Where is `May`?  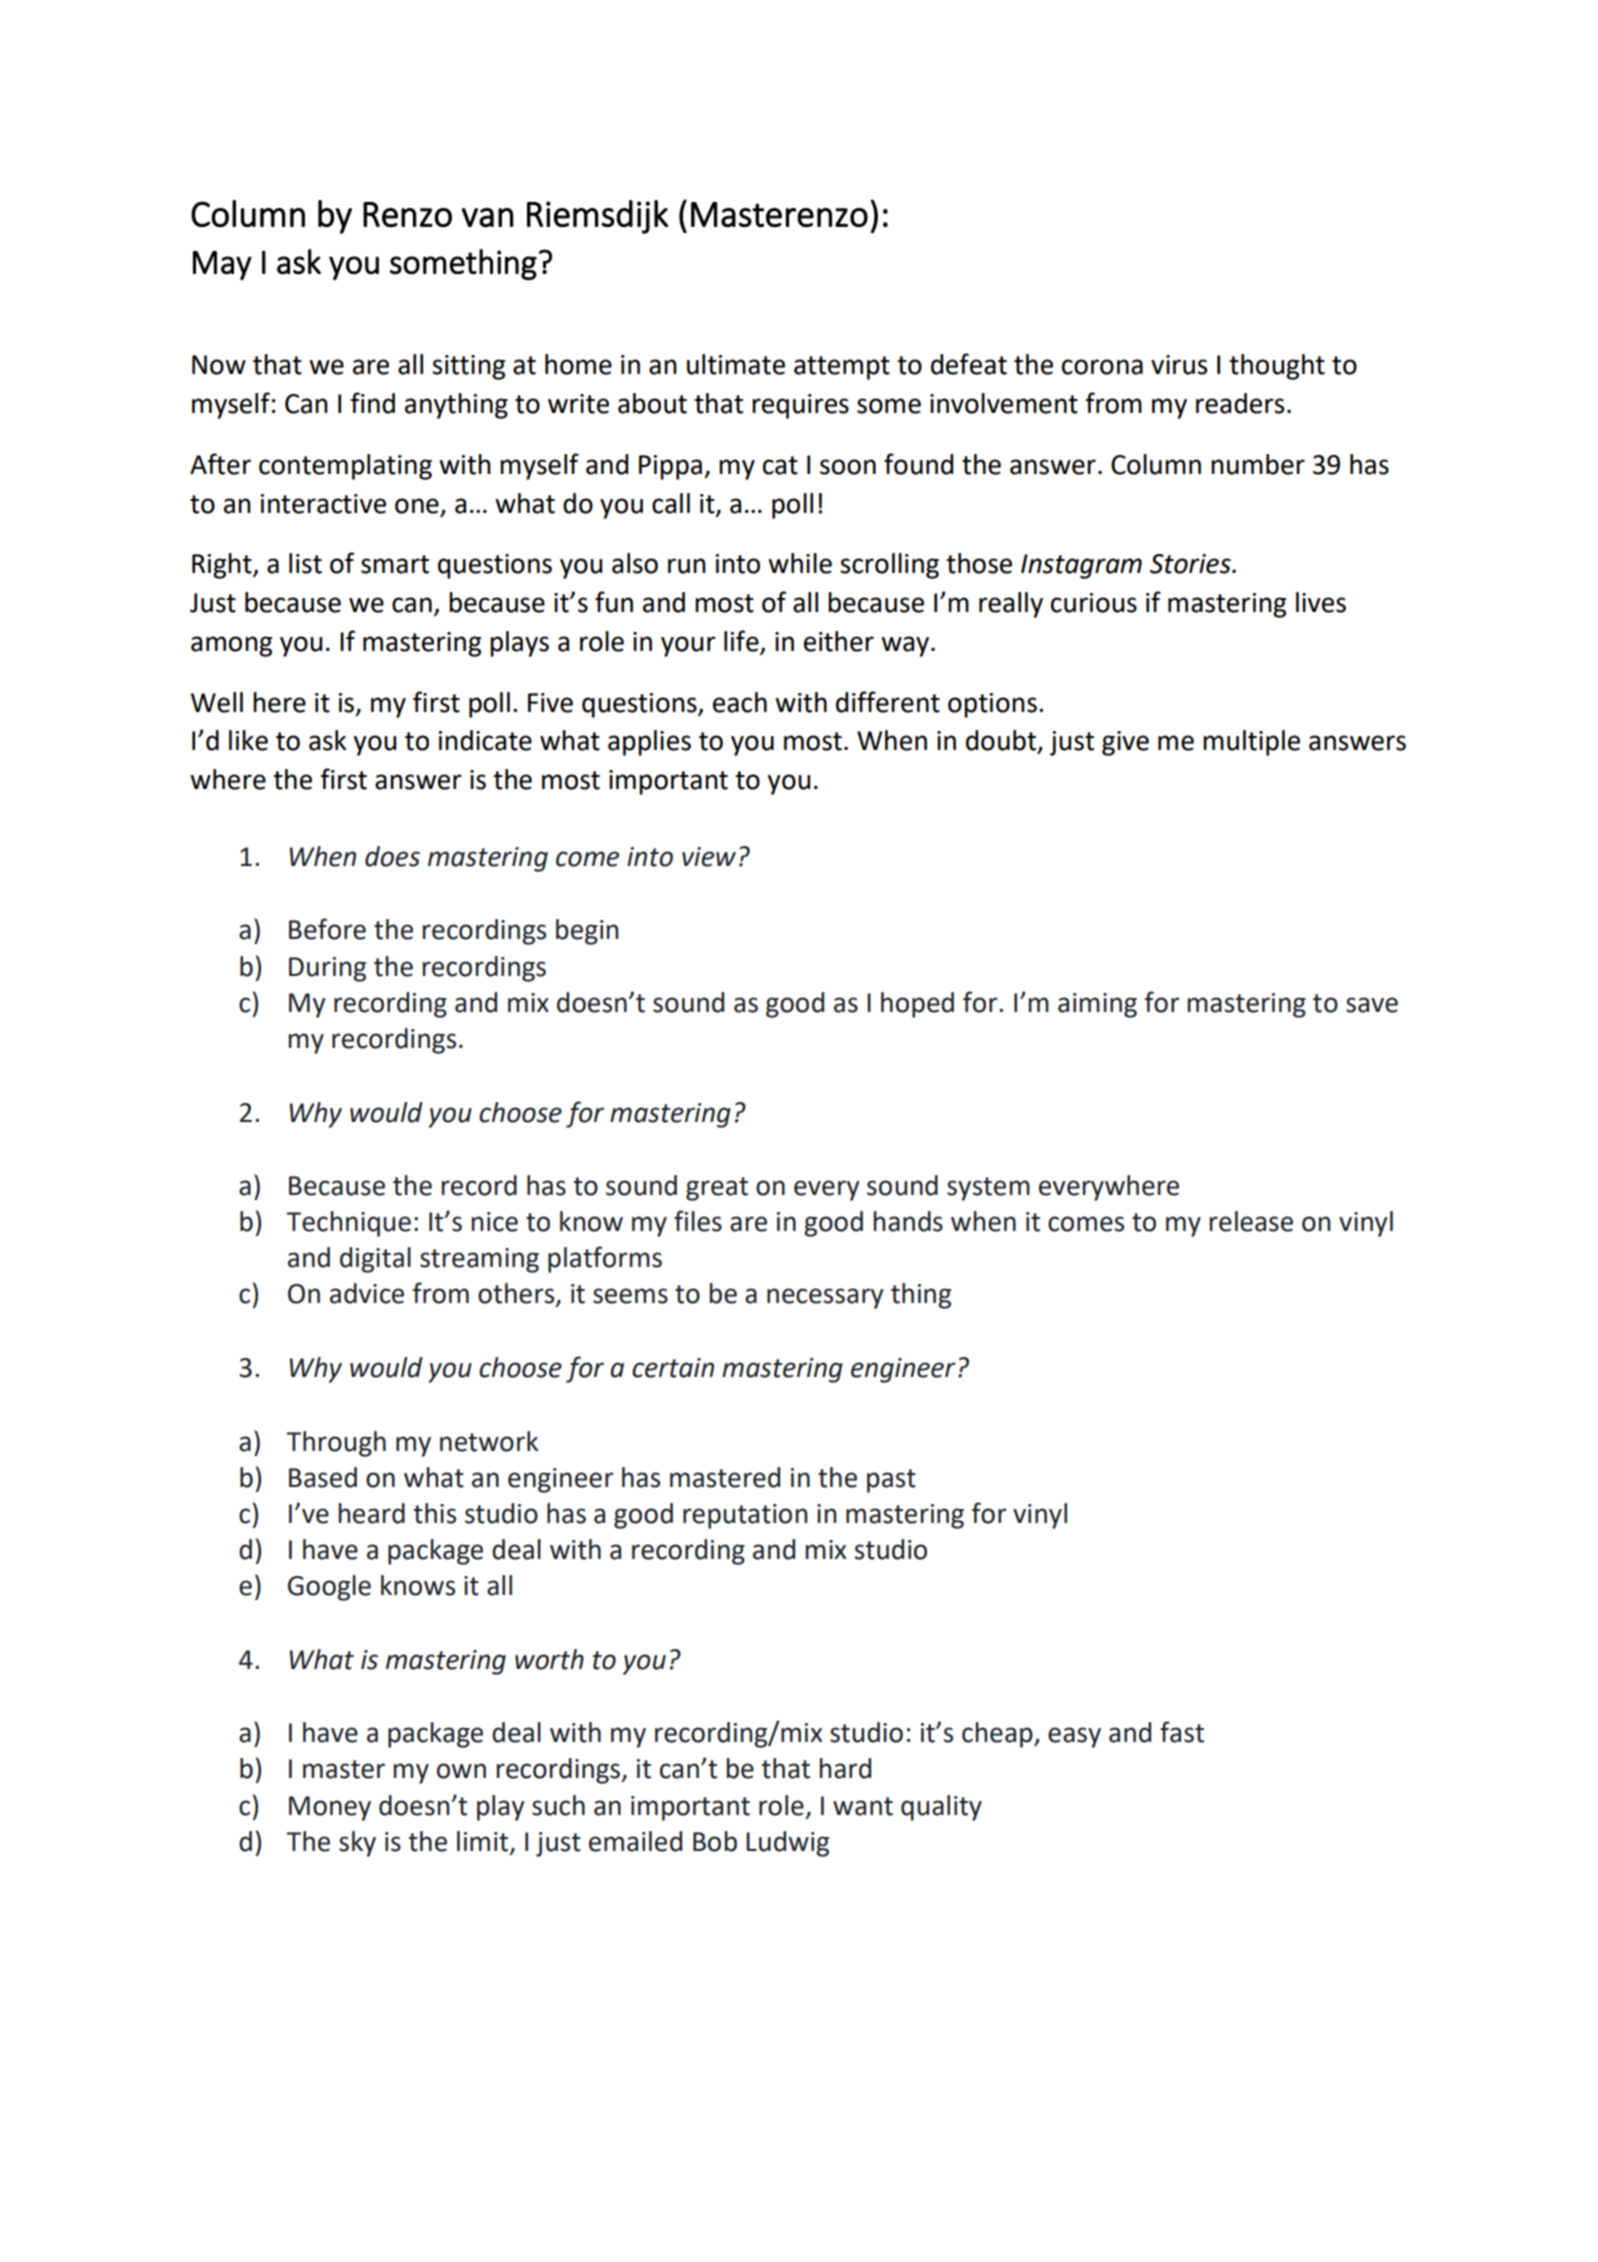 May is located at coordinates (222, 265).
